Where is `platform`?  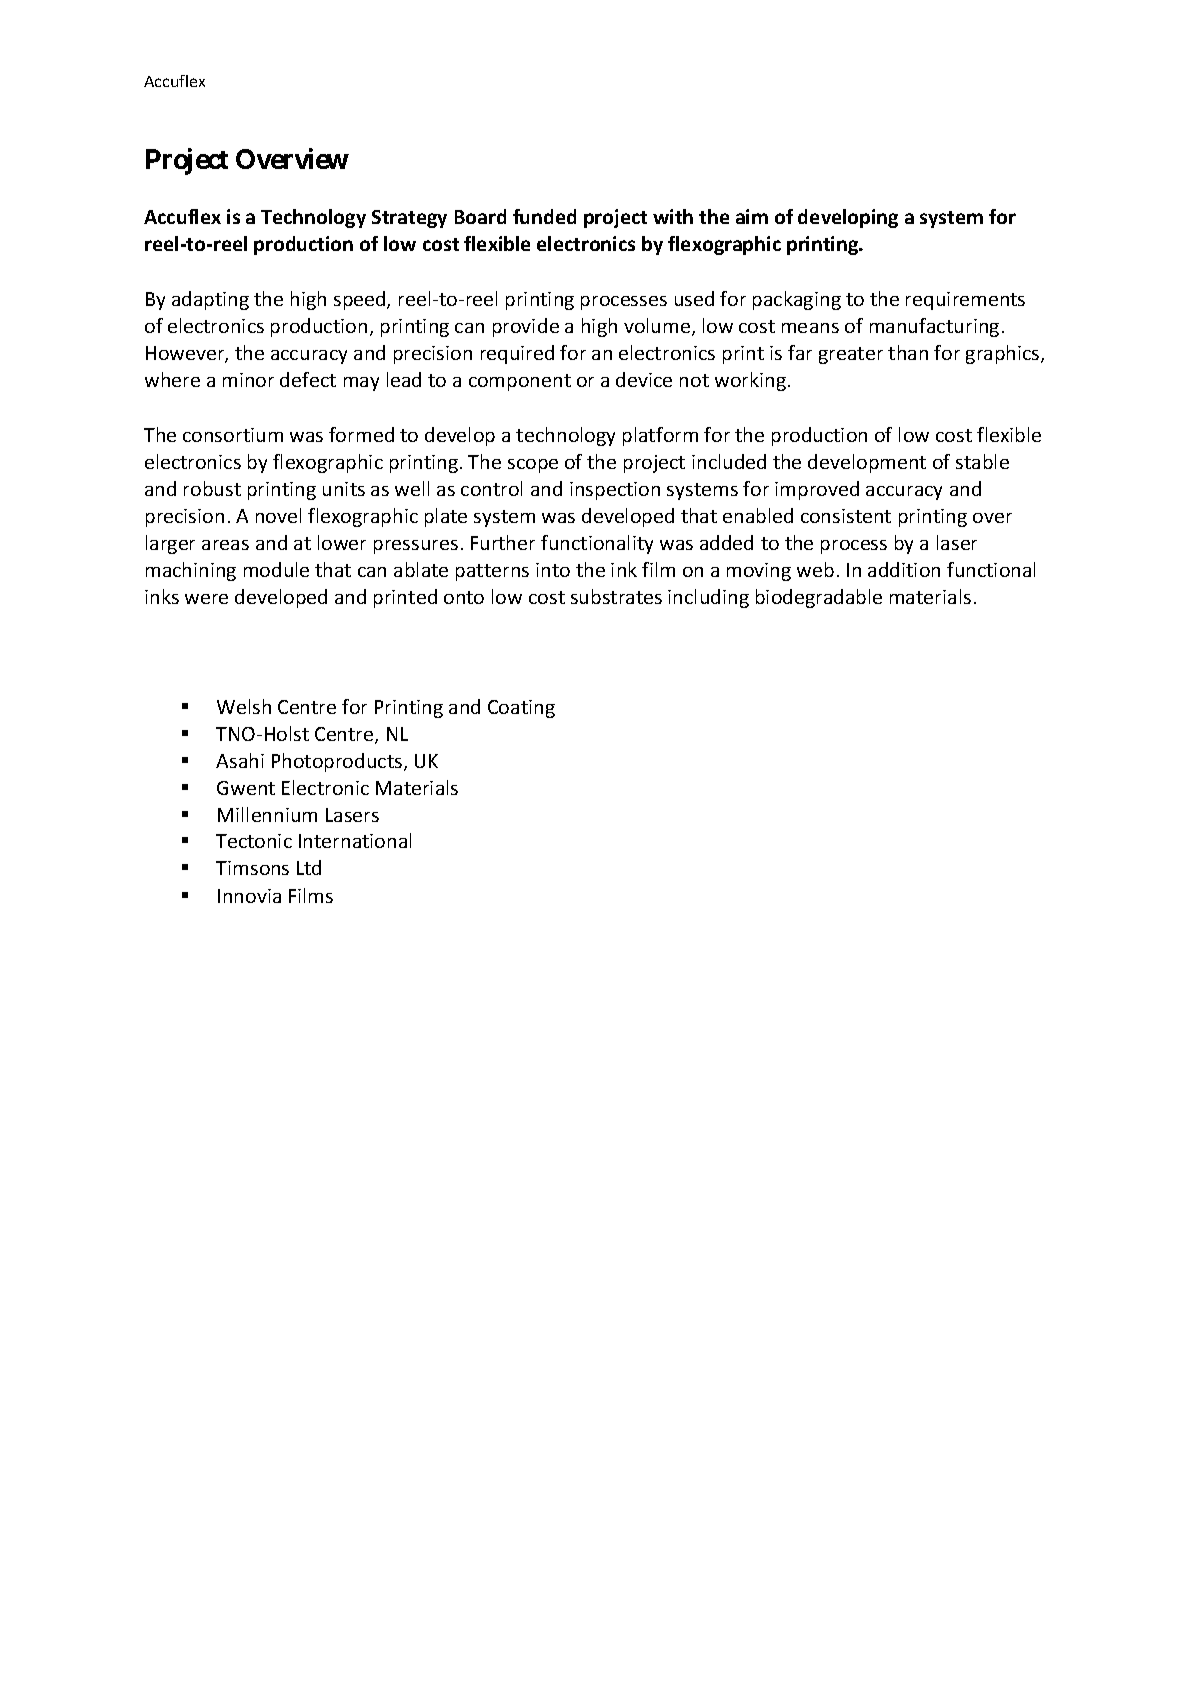 platform is located at coordinates (660, 436).
